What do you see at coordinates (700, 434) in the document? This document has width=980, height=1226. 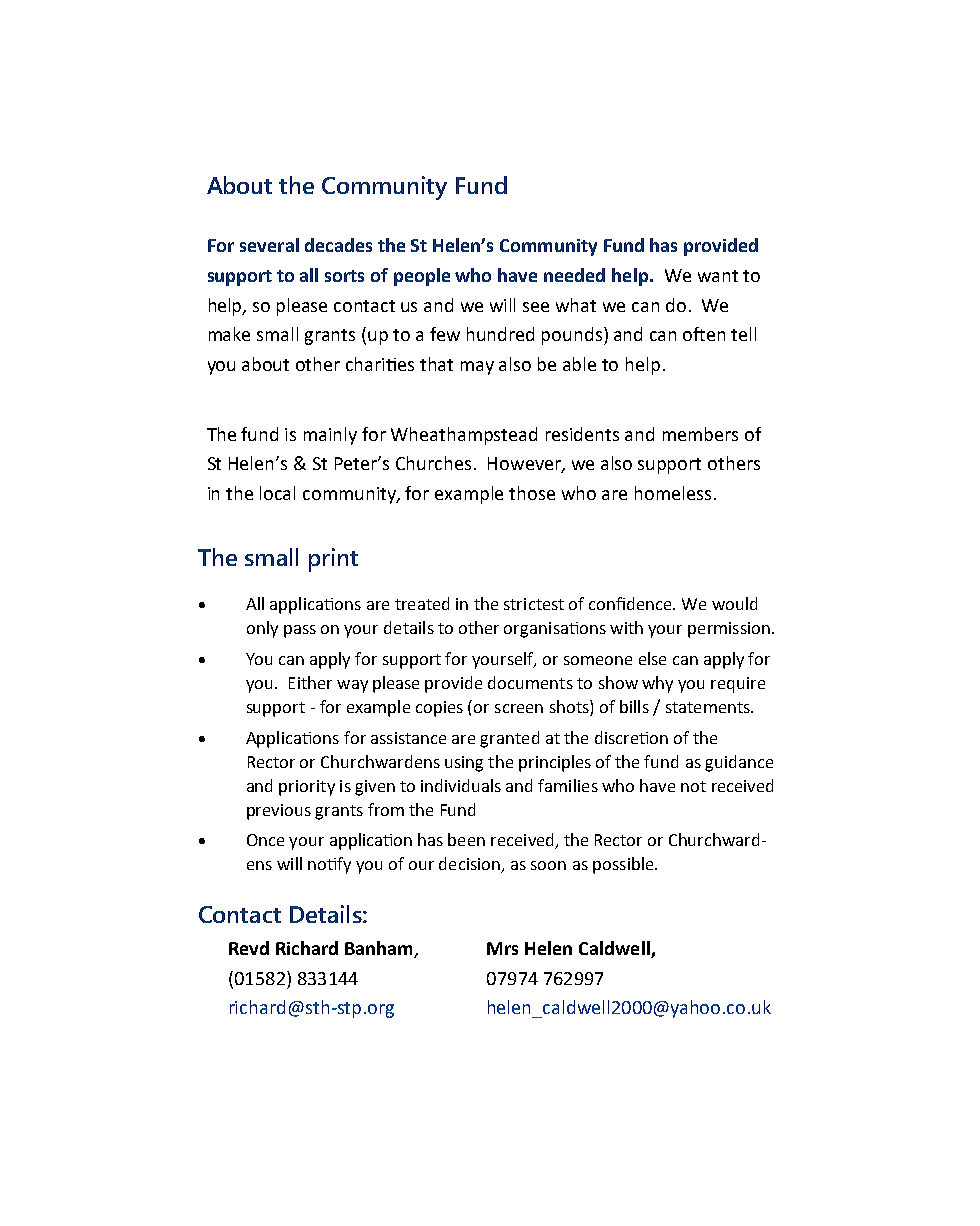 I see `members` at bounding box center [700, 434].
